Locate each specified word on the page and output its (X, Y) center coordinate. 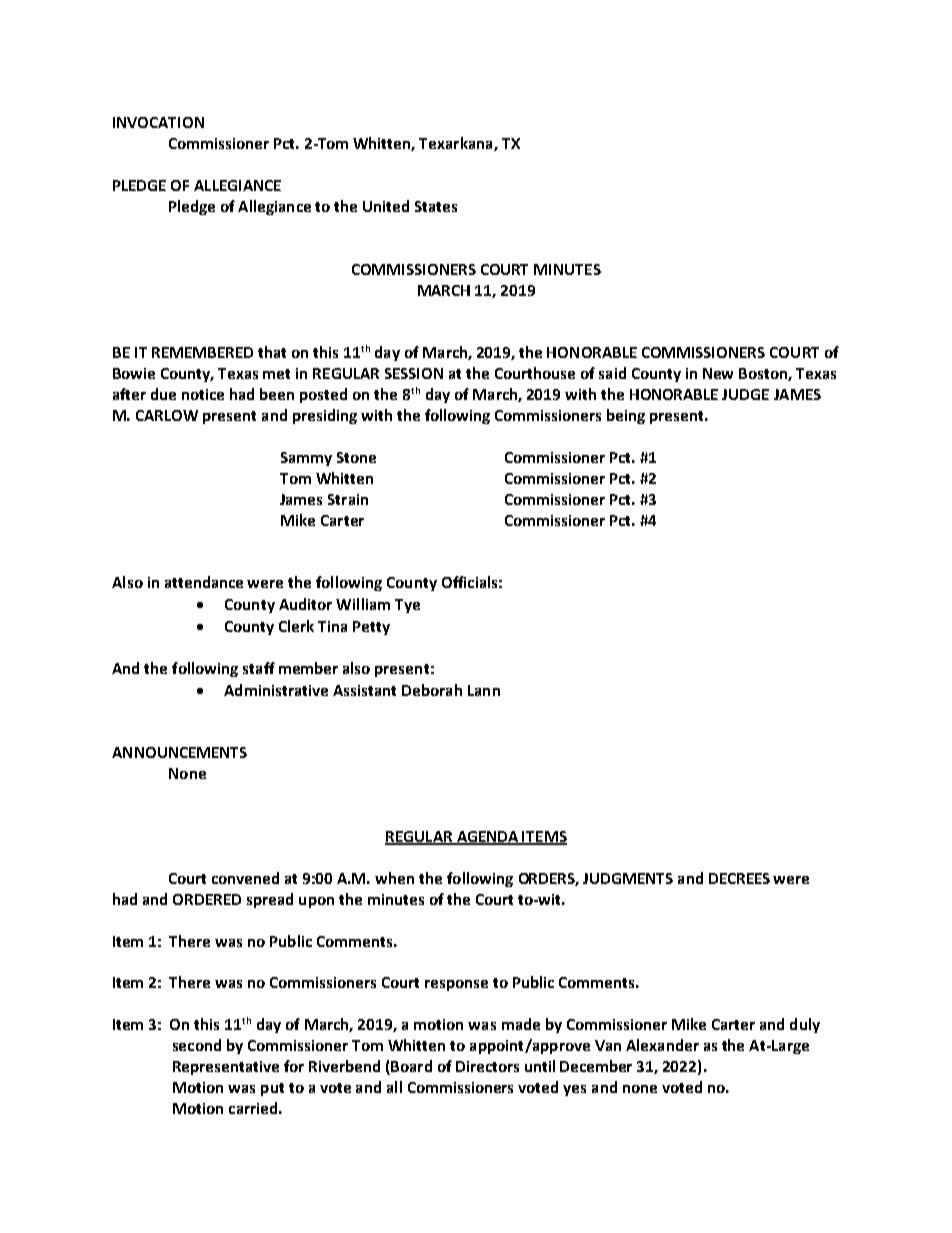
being (626, 416)
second (197, 1045)
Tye (407, 606)
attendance (204, 582)
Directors (487, 1066)
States (436, 206)
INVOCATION (158, 122)
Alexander (662, 1045)
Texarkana (457, 144)
